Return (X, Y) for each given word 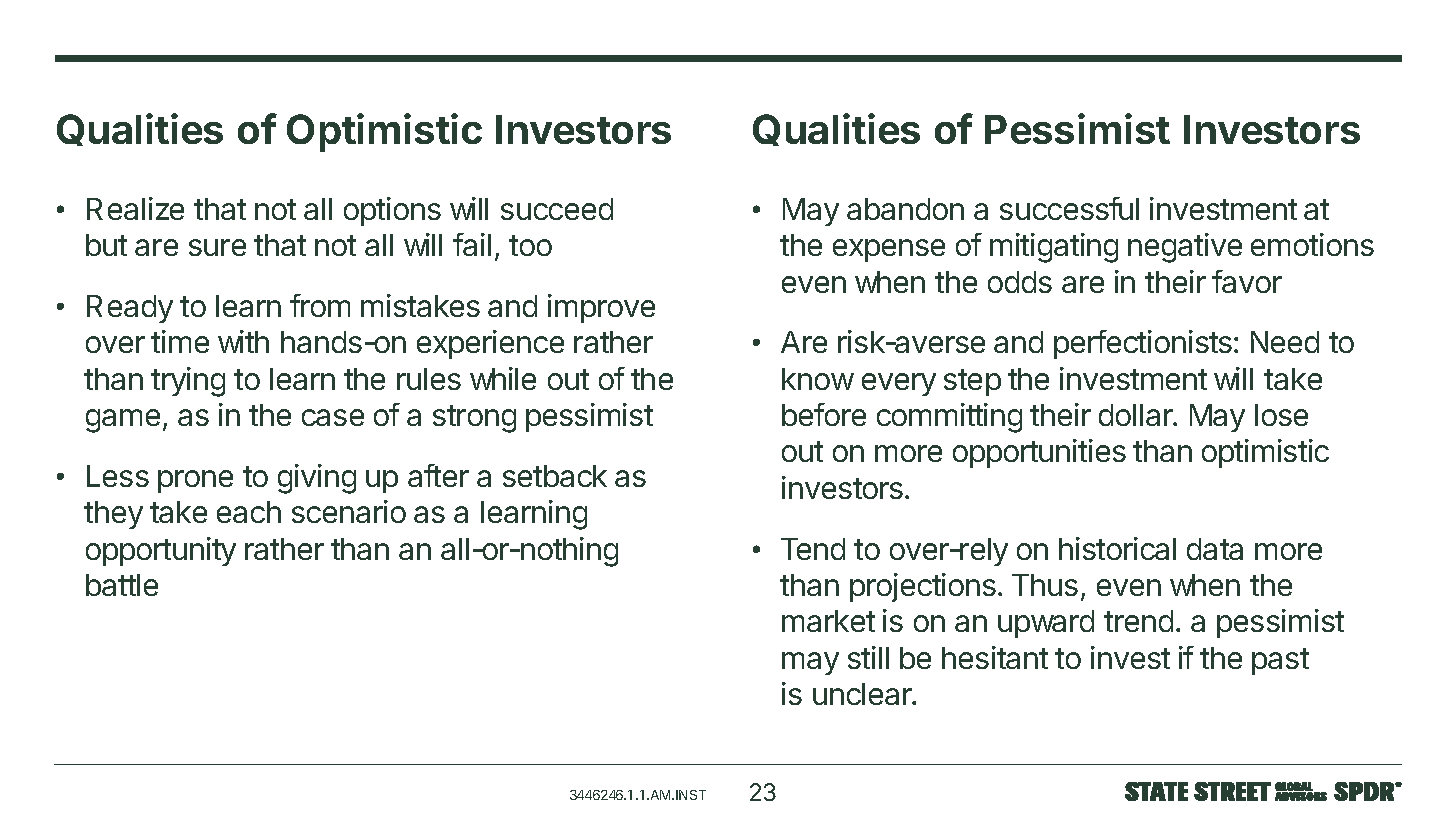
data (1215, 549)
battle (122, 585)
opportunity (161, 551)
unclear (863, 694)
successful (1069, 208)
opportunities (1039, 453)
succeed (557, 209)
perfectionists (1143, 344)
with (243, 341)
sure (217, 247)
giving (317, 479)
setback (555, 476)
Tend (813, 549)
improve (601, 308)
